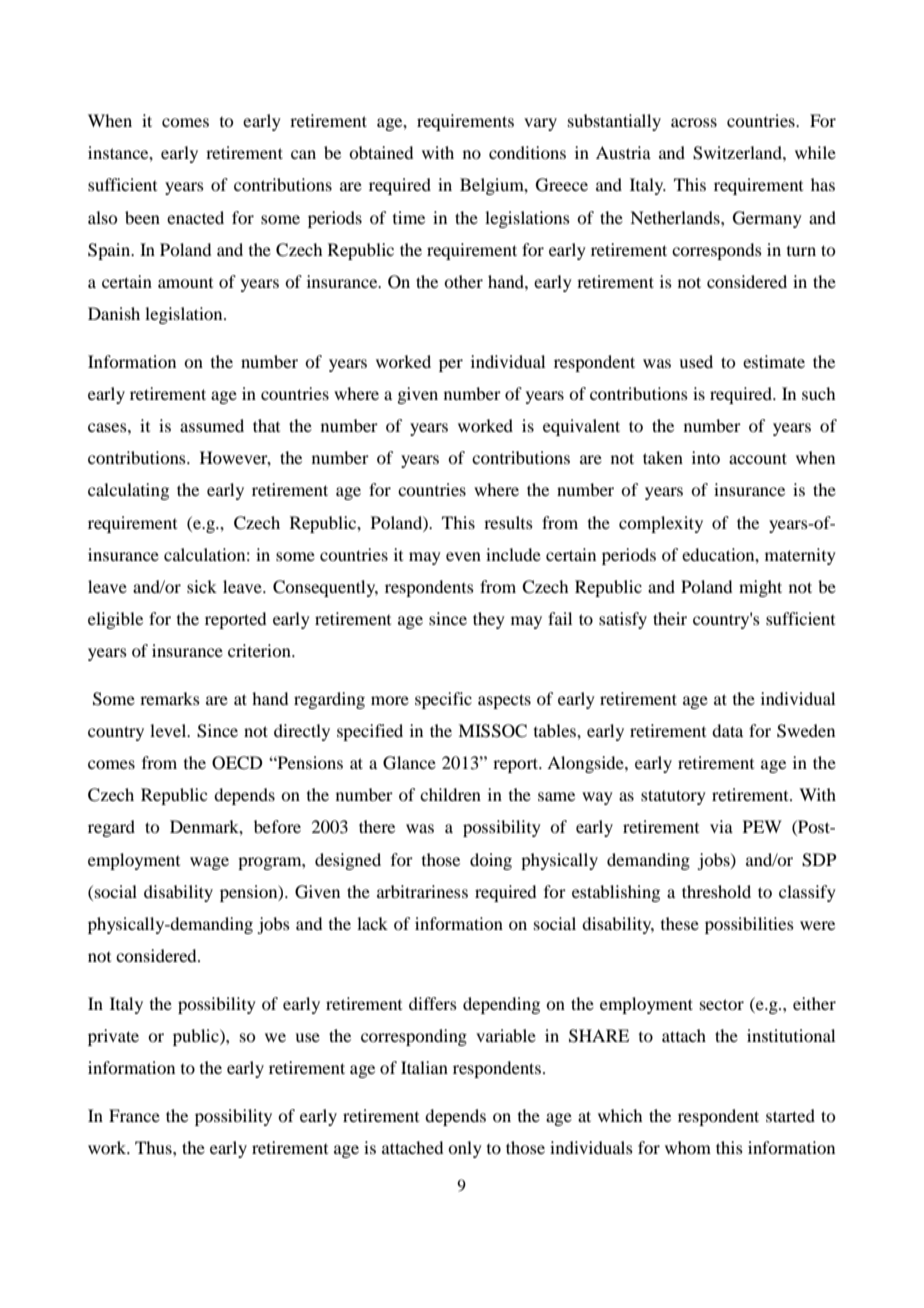 This page has height=1308, width=924. What do you see at coordinates (760, 588) in the page?
I see `might` at bounding box center [760, 588].
